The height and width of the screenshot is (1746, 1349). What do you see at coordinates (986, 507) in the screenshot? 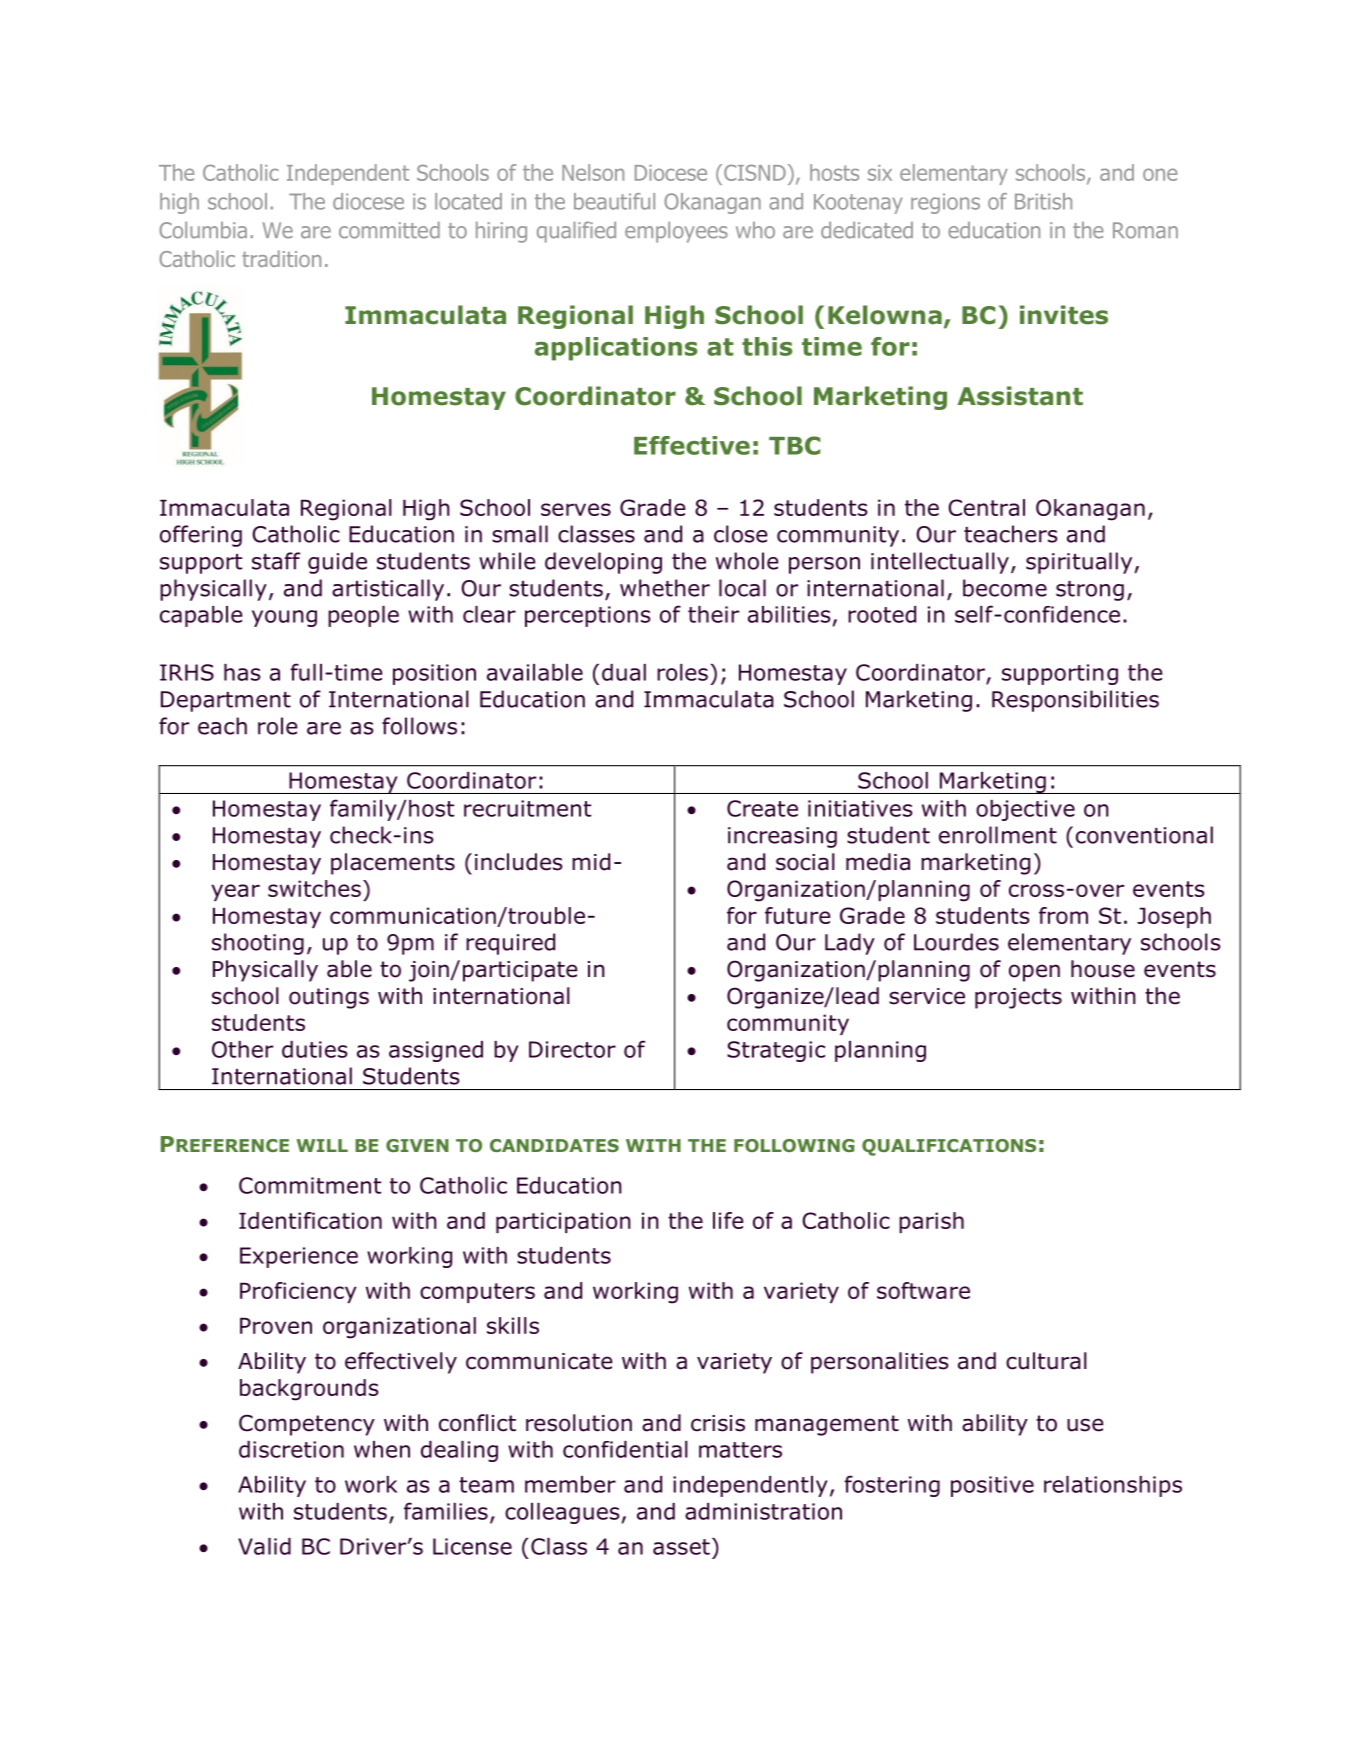
I see `Central` at bounding box center [986, 507].
